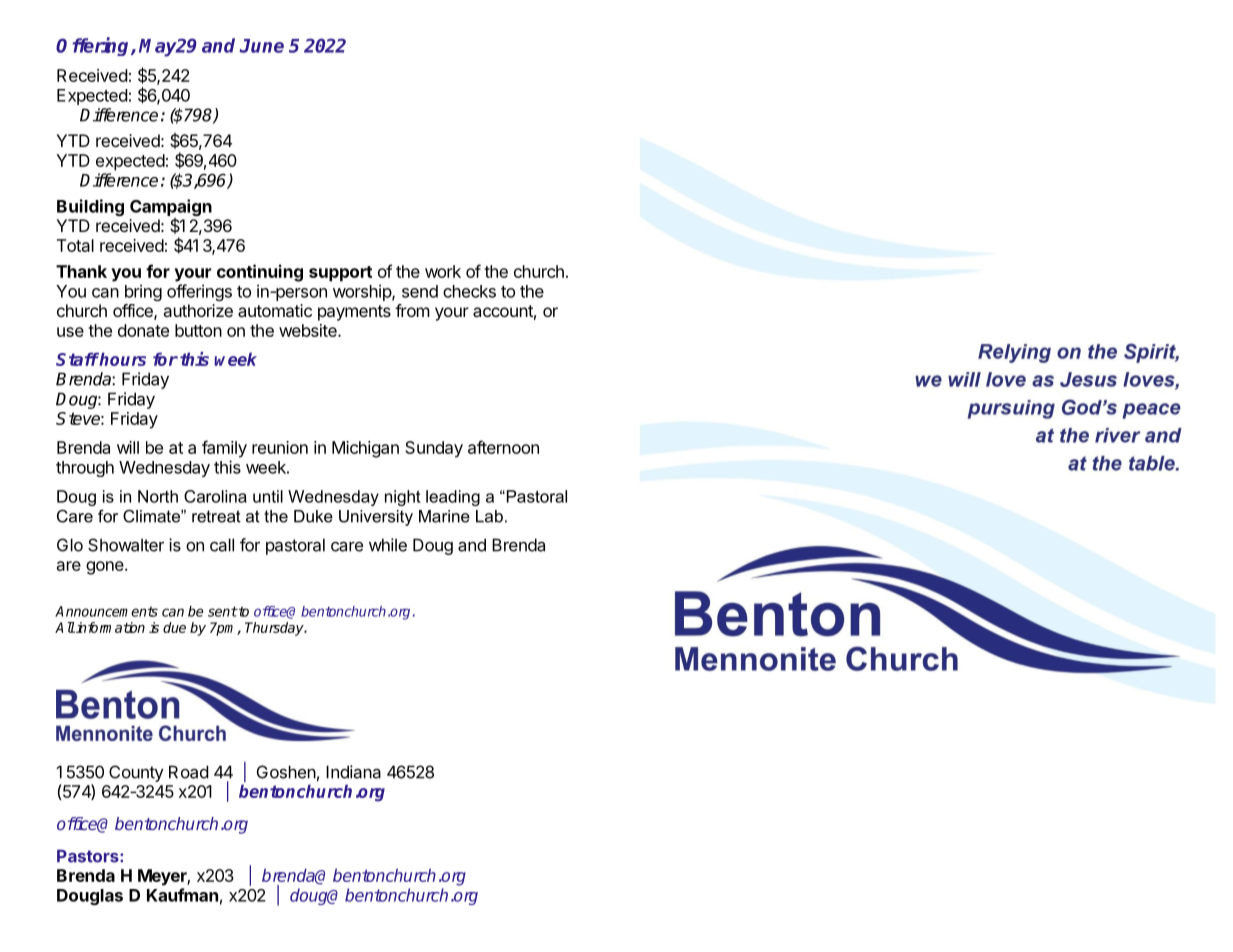 This image has height=952, width=1233. I want to click on from, so click(412, 310).
